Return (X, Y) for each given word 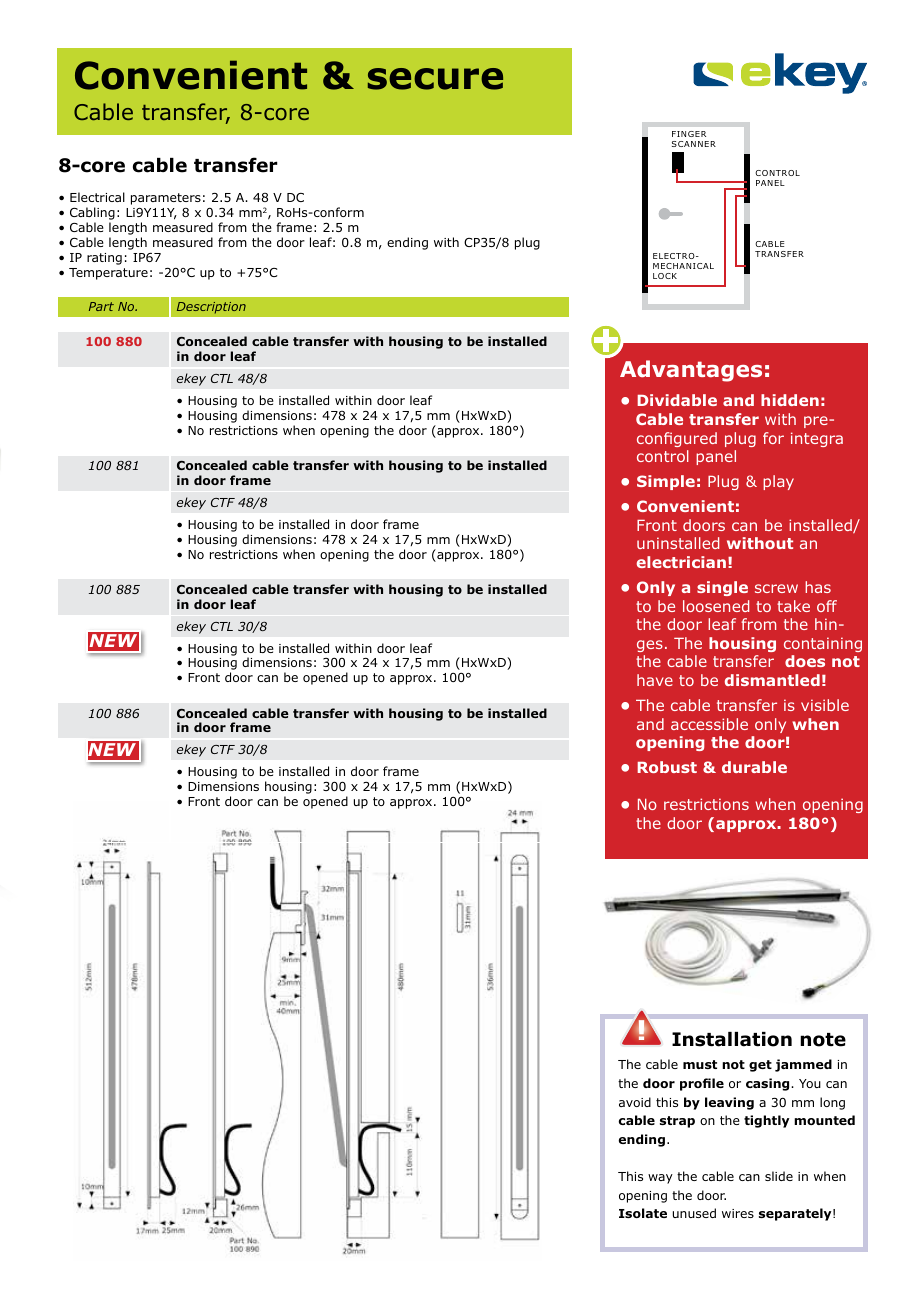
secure (435, 79)
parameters (166, 200)
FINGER (689, 134)
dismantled (772, 680)
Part (101, 306)
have (655, 680)
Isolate (643, 1213)
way (660, 1179)
